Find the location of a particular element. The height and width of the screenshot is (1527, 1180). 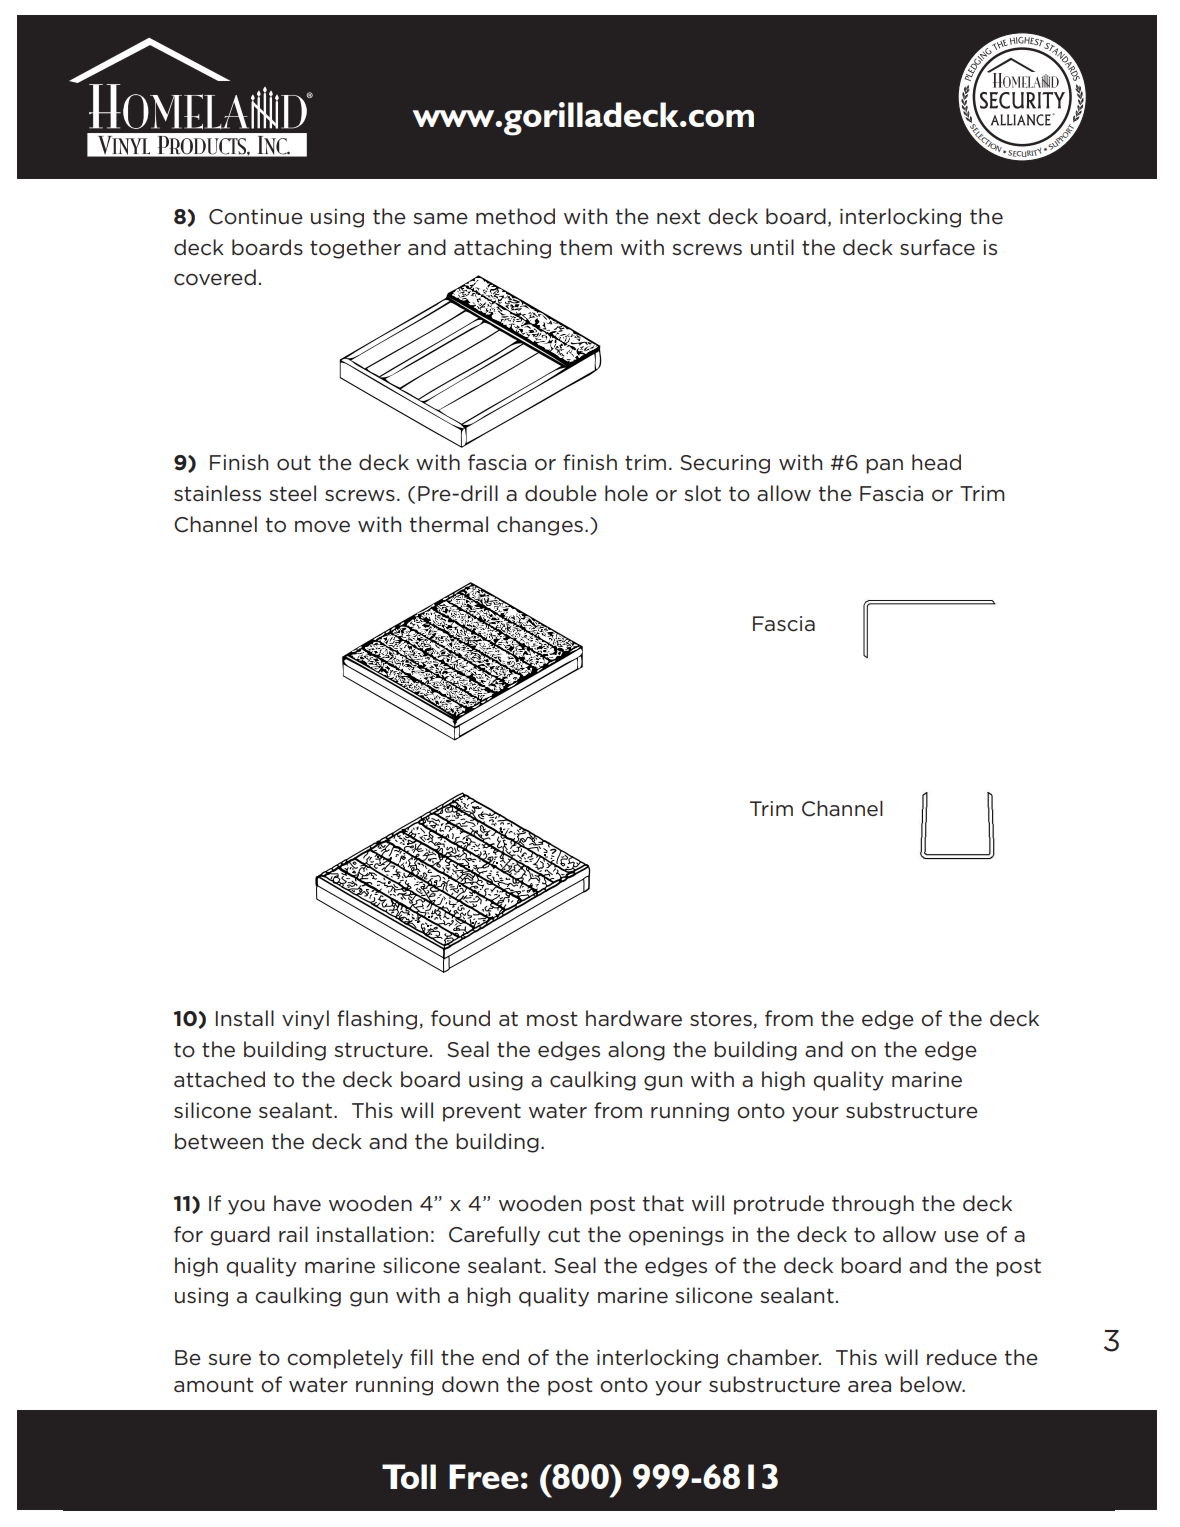

amount is located at coordinates (214, 1385).
